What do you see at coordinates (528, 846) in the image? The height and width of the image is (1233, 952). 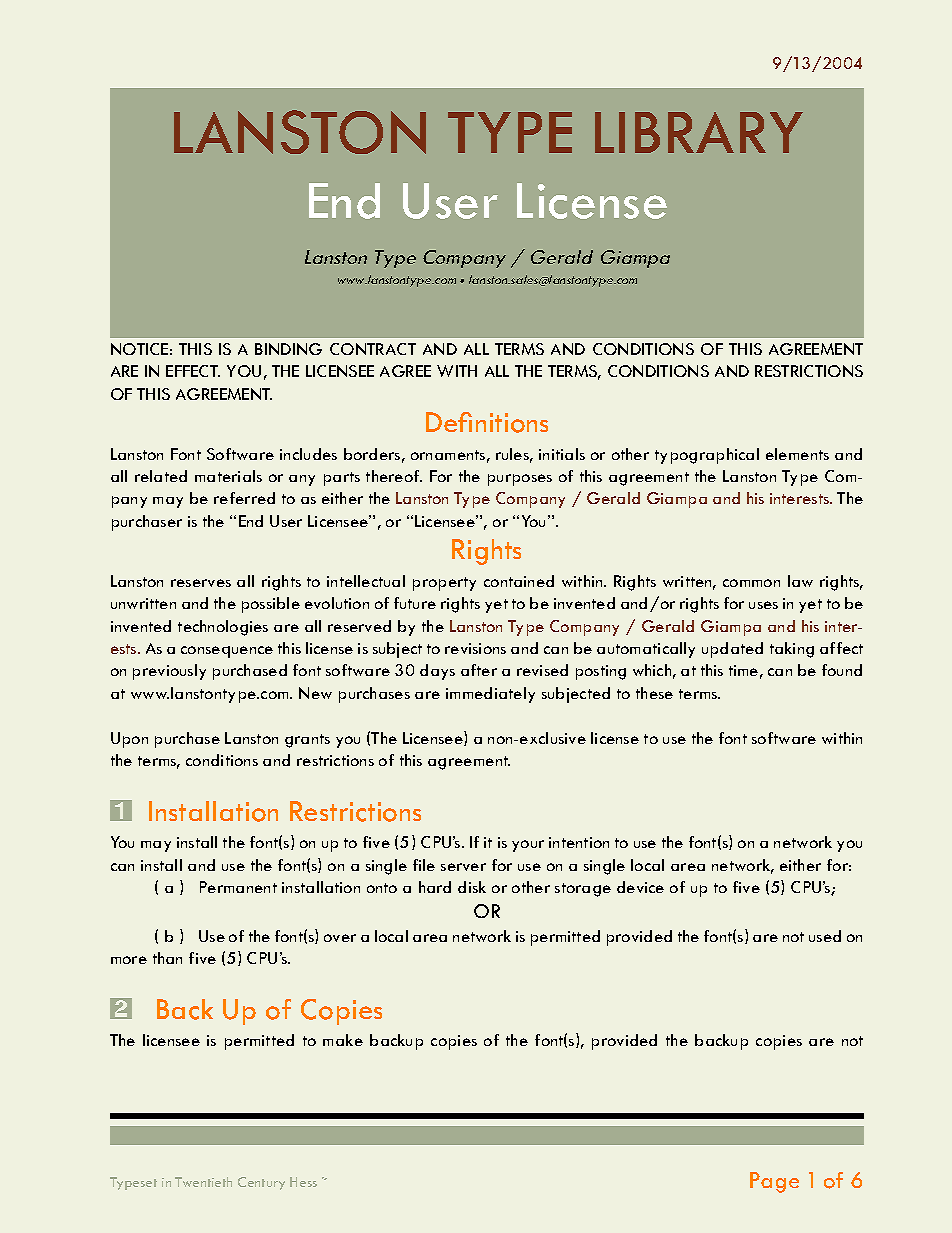 I see `your` at bounding box center [528, 846].
